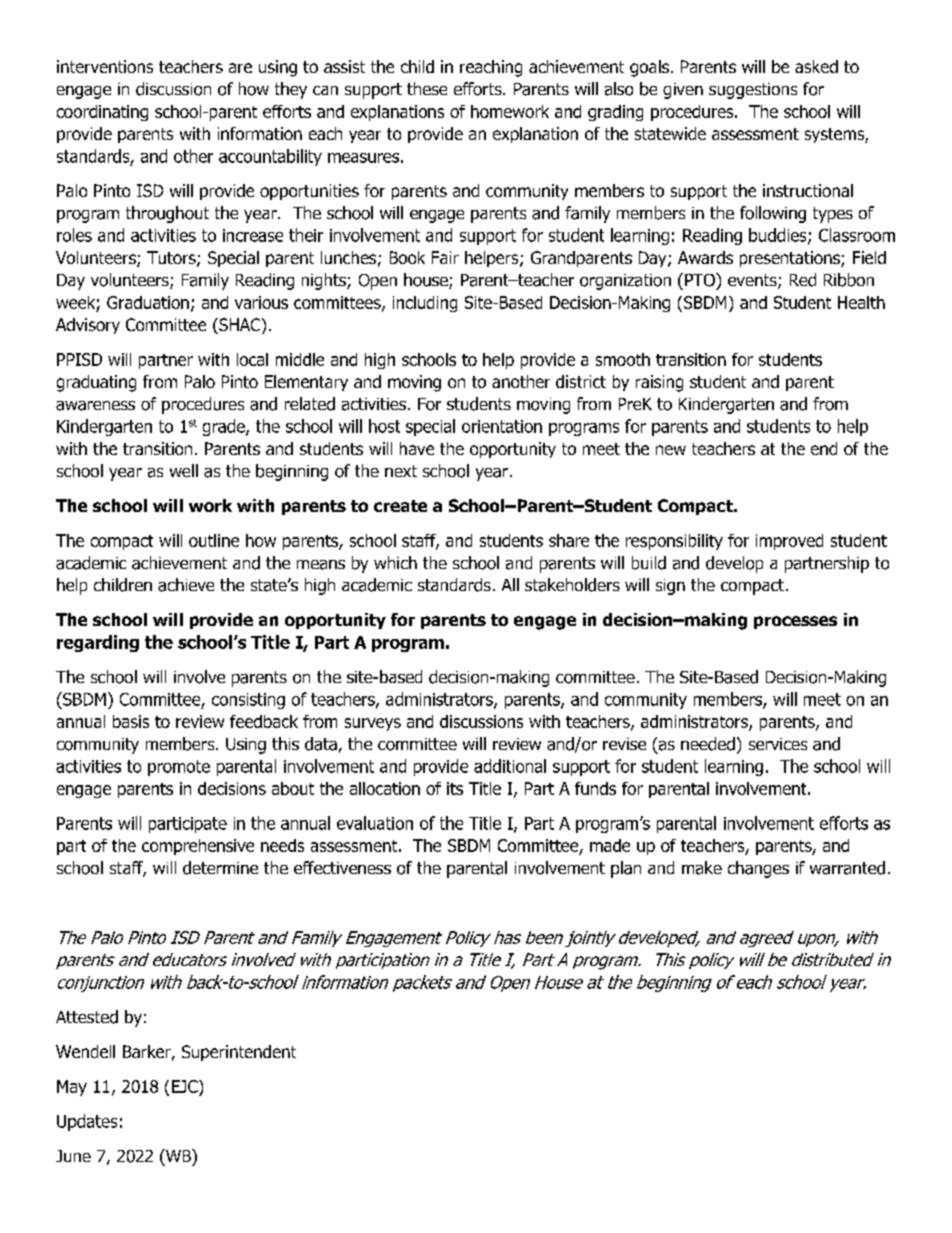 This screenshot has height=1233, width=952. I want to click on these, so click(427, 88).
